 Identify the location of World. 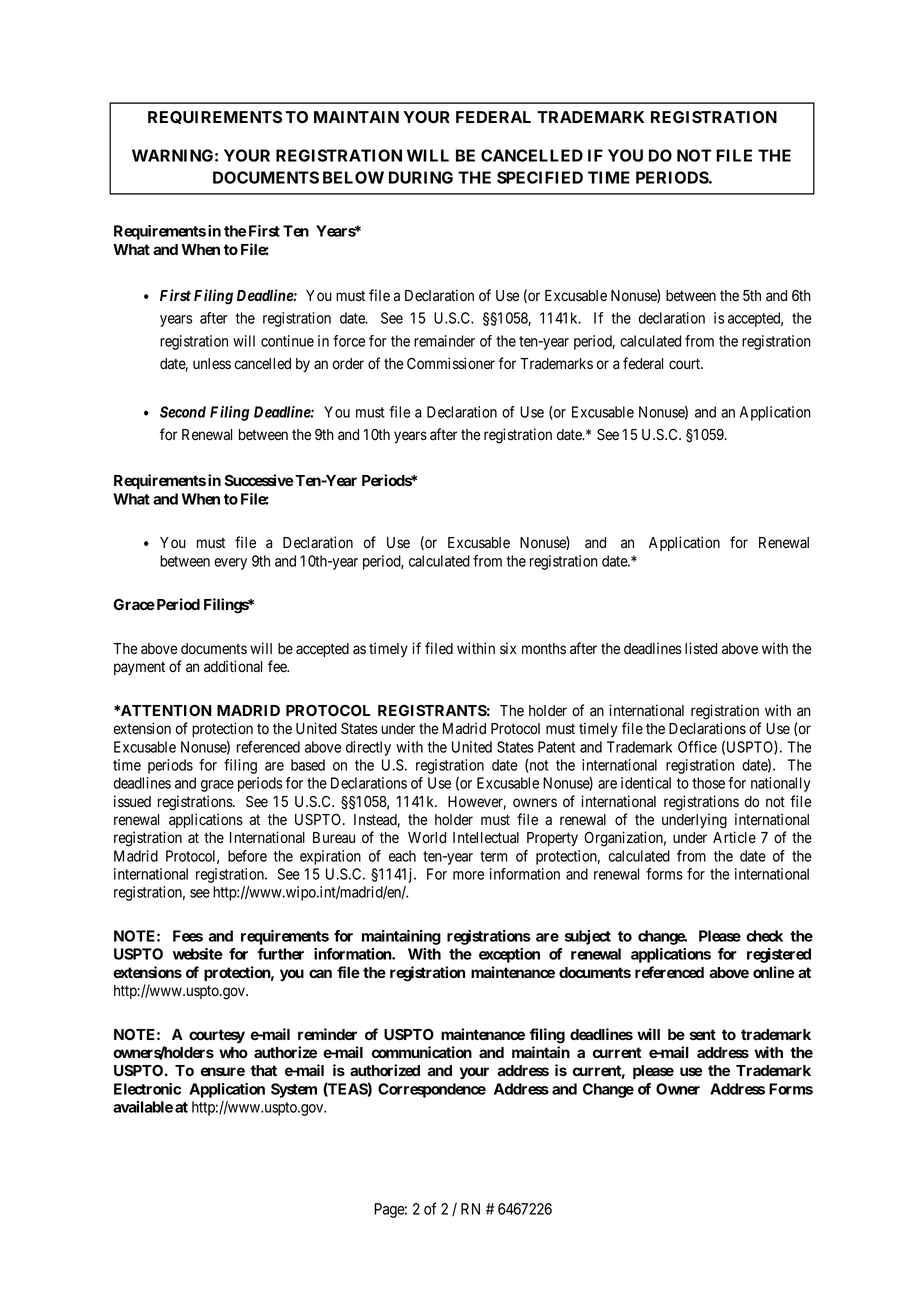
(427, 837).
